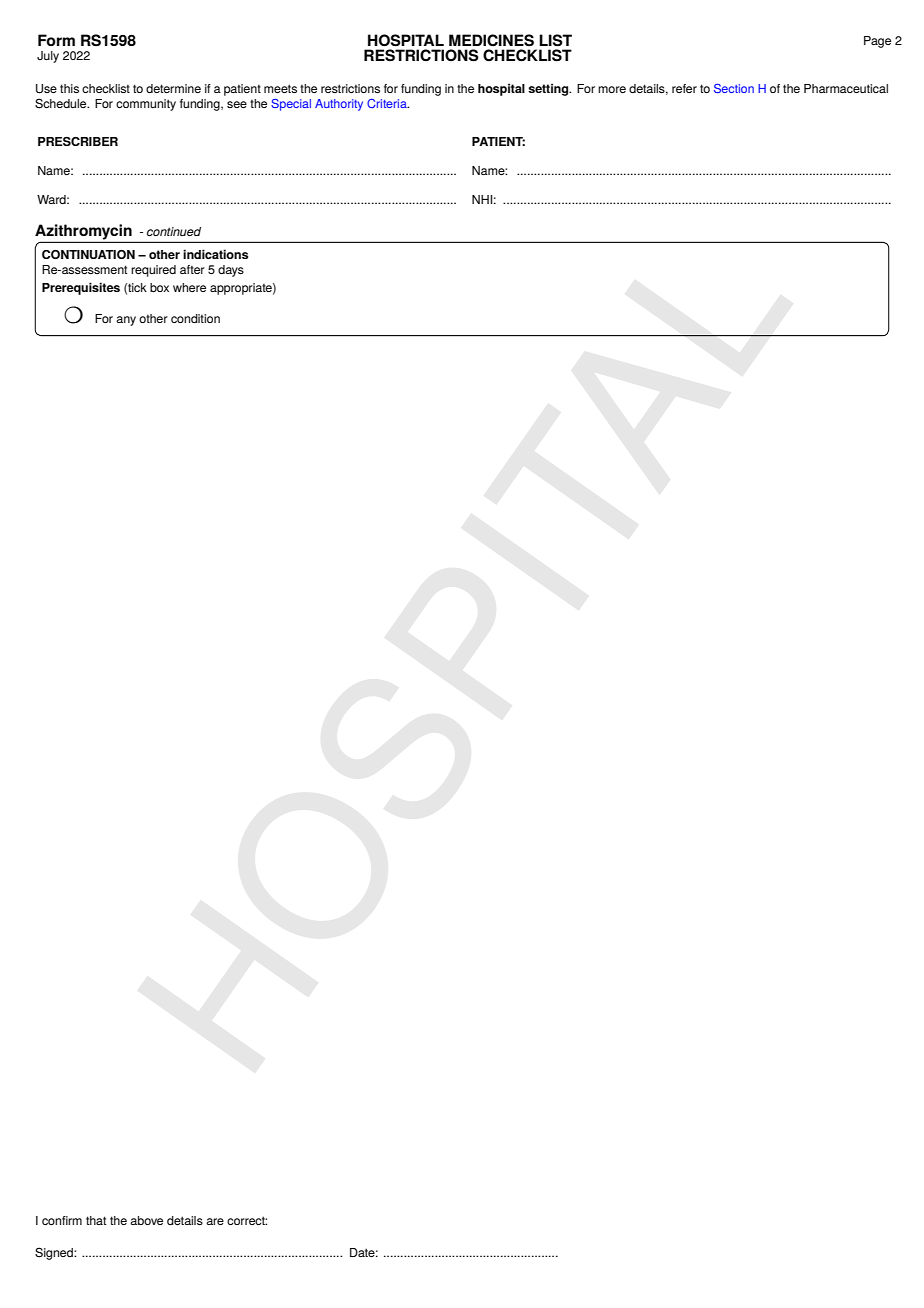 This screenshot has height=1308, width=924. I want to click on that, so click(96, 1220).
